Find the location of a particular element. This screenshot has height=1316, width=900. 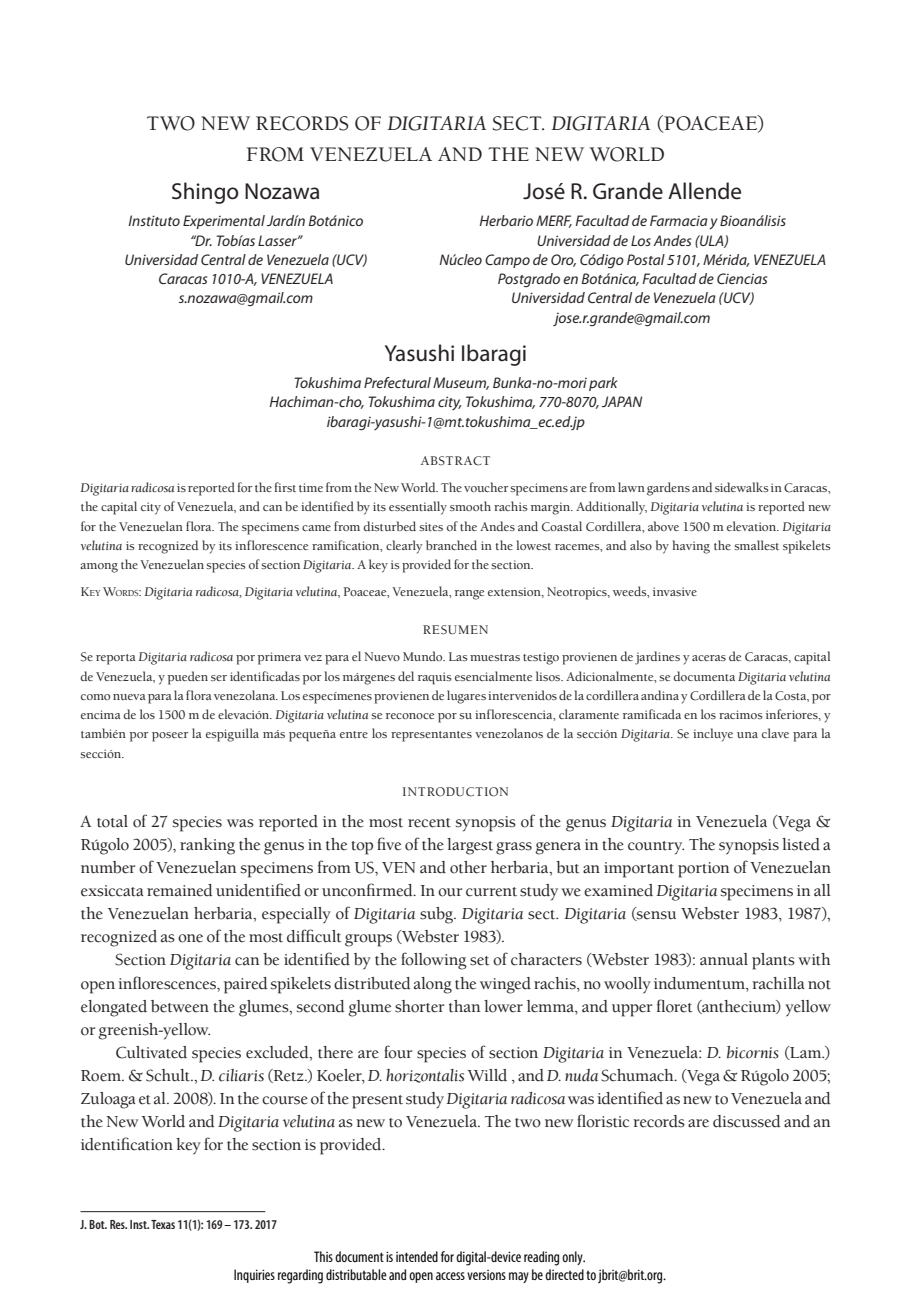

Campo is located at coordinates (507, 261).
